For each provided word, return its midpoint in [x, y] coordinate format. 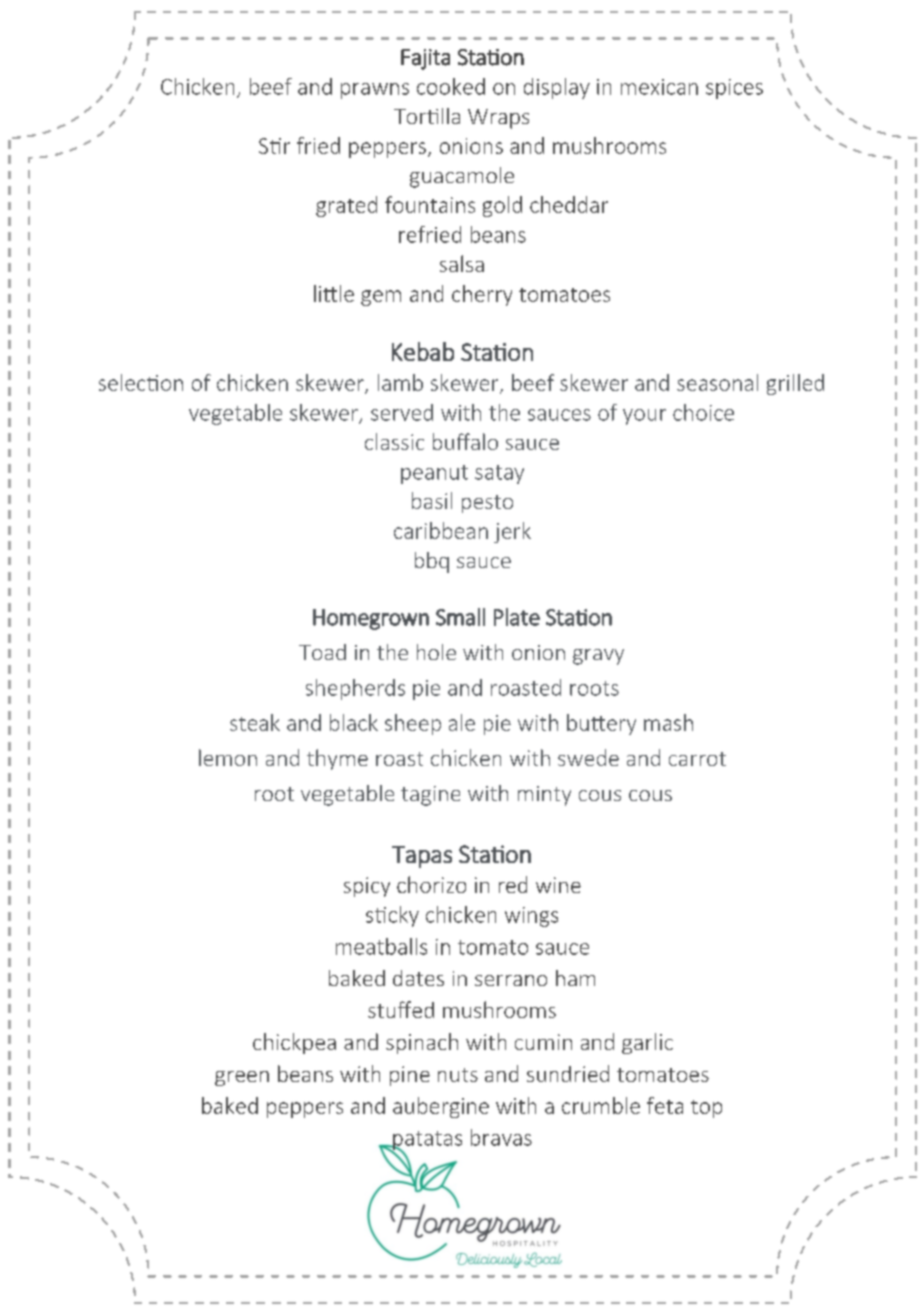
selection [141, 382]
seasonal [717, 382]
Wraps [498, 119]
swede [588, 757]
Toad [322, 652]
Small [460, 617]
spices [734, 89]
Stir [274, 146]
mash [668, 722]
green [242, 1078]
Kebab [423, 351]
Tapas [422, 857]
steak [255, 722]
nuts [458, 1075]
